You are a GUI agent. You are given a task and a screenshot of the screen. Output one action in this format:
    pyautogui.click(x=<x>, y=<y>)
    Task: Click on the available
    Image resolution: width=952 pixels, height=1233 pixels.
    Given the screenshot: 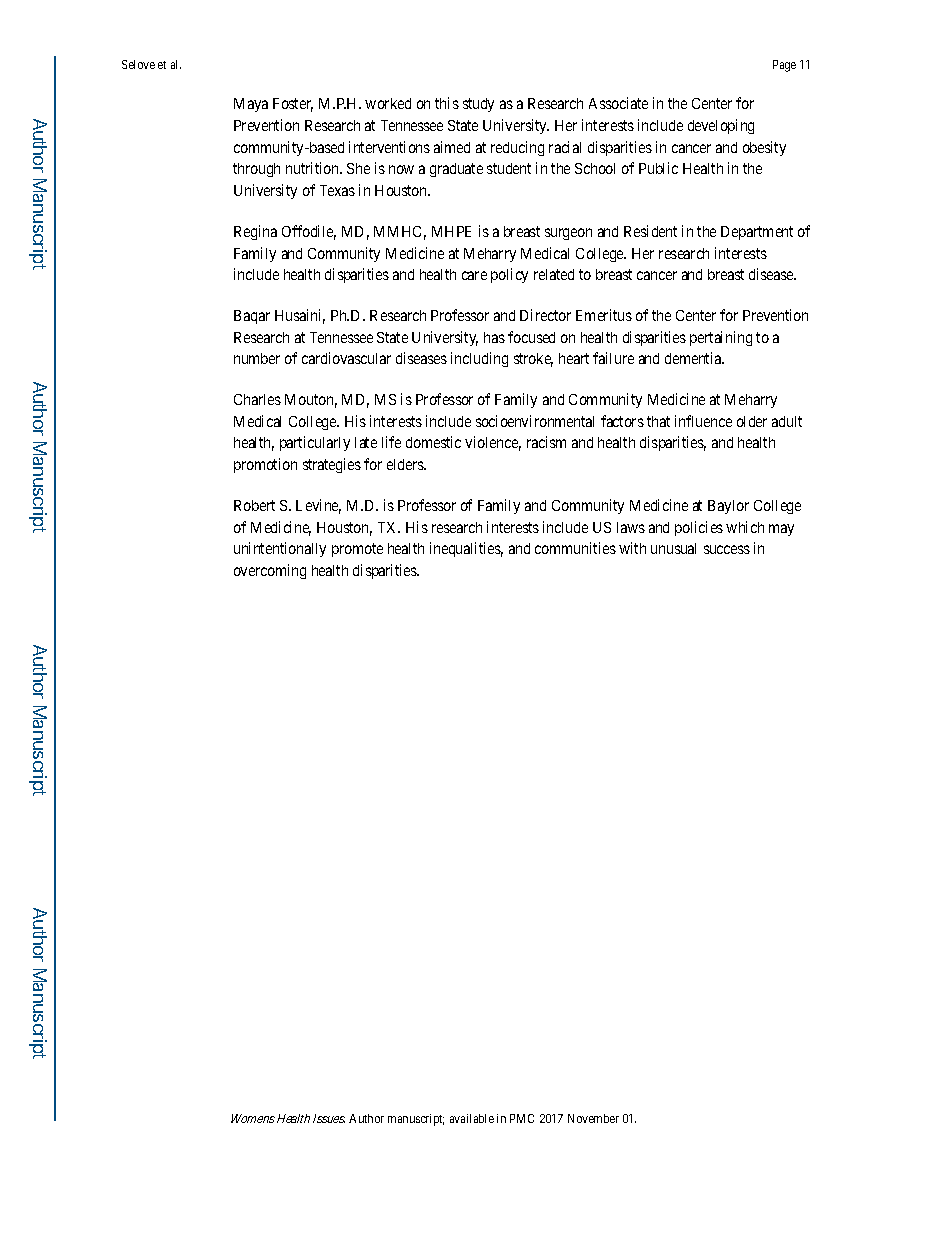 What is the action you would take?
    pyautogui.click(x=472, y=1118)
